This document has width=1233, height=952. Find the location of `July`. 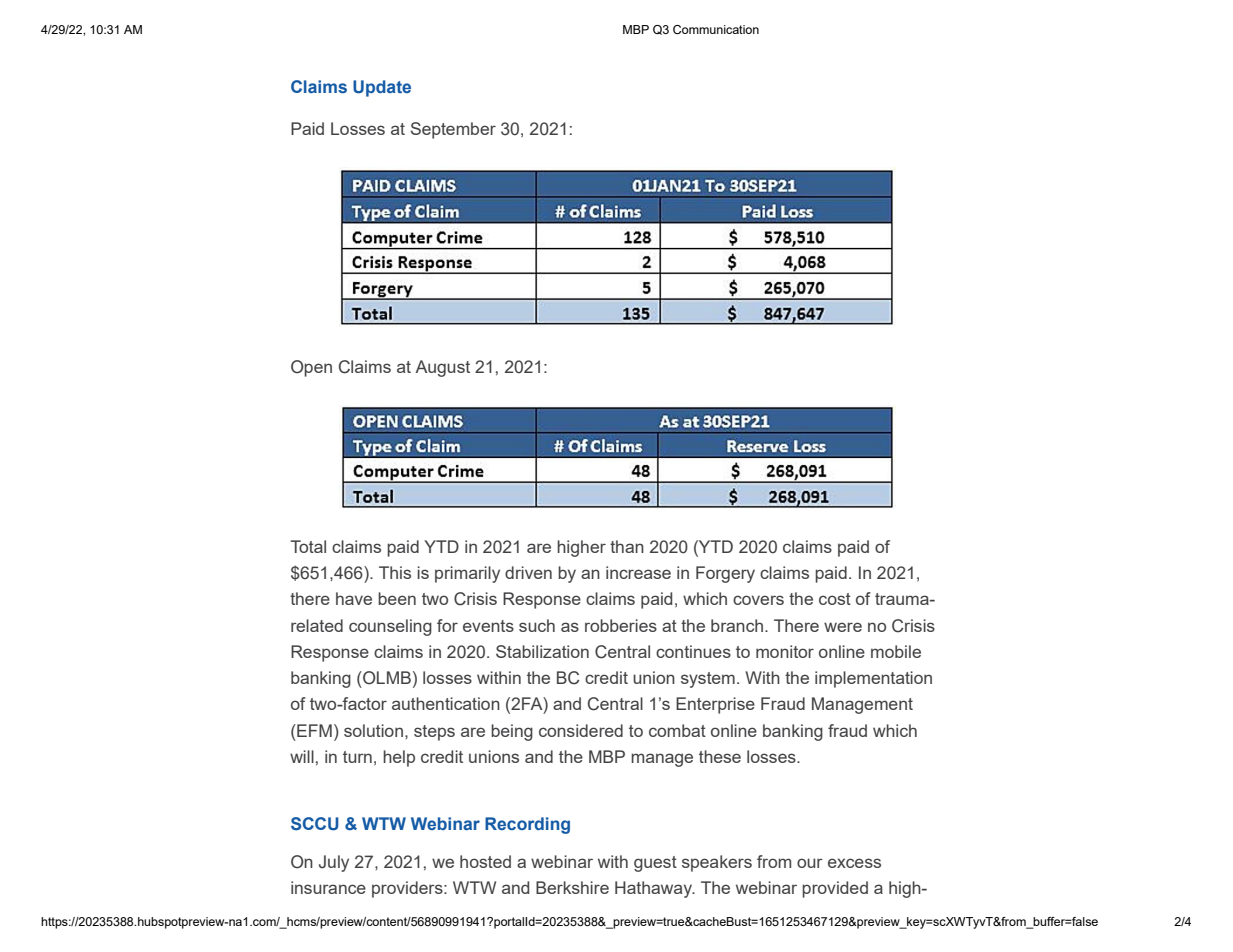

July is located at coordinates (334, 863).
